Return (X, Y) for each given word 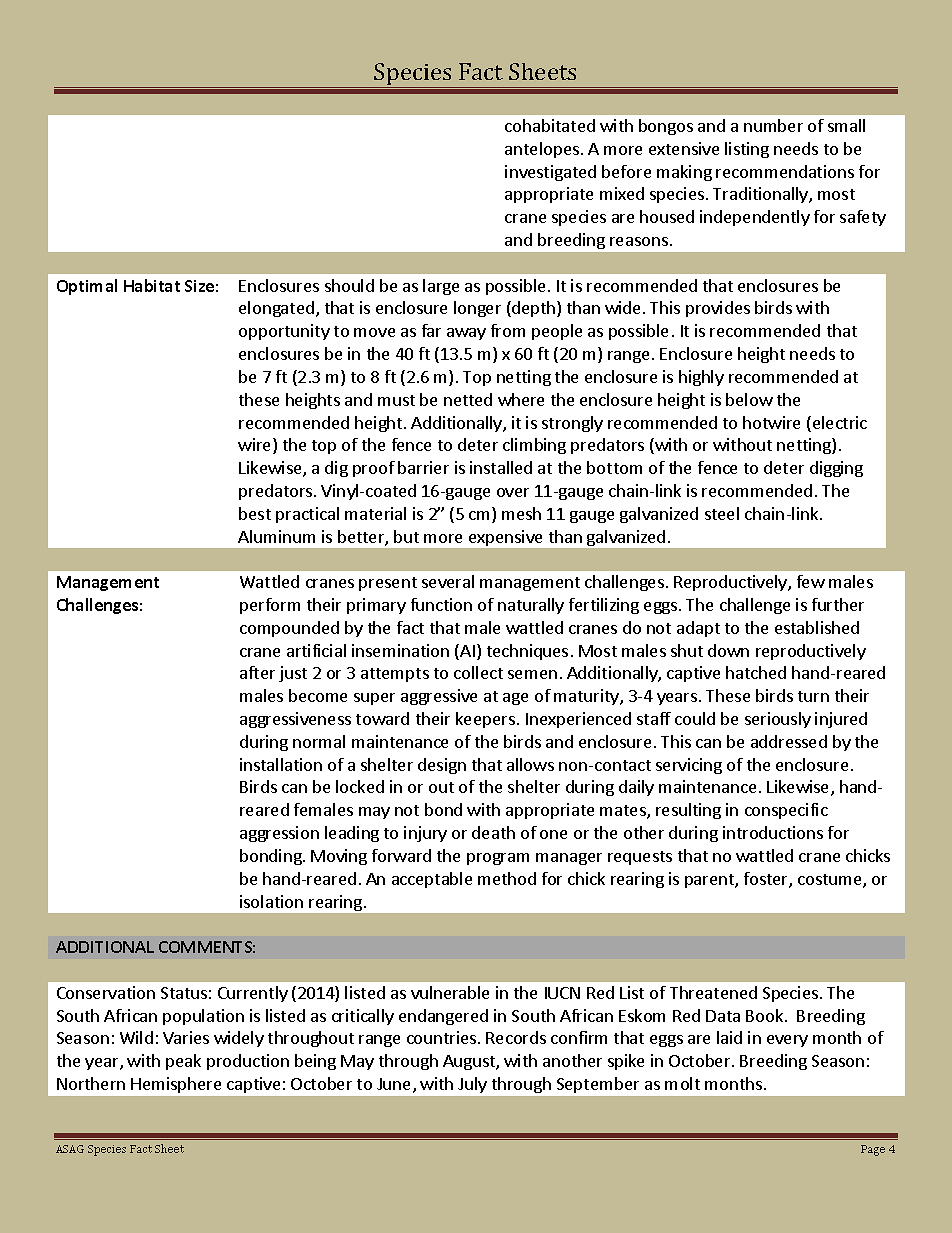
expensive (505, 538)
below (749, 399)
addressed (789, 741)
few (811, 581)
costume (831, 881)
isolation (271, 901)
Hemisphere (176, 1085)
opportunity (284, 332)
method (507, 878)
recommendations (785, 171)
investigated (550, 173)
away (466, 334)
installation (281, 764)
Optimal (87, 287)
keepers (487, 720)
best (255, 513)
